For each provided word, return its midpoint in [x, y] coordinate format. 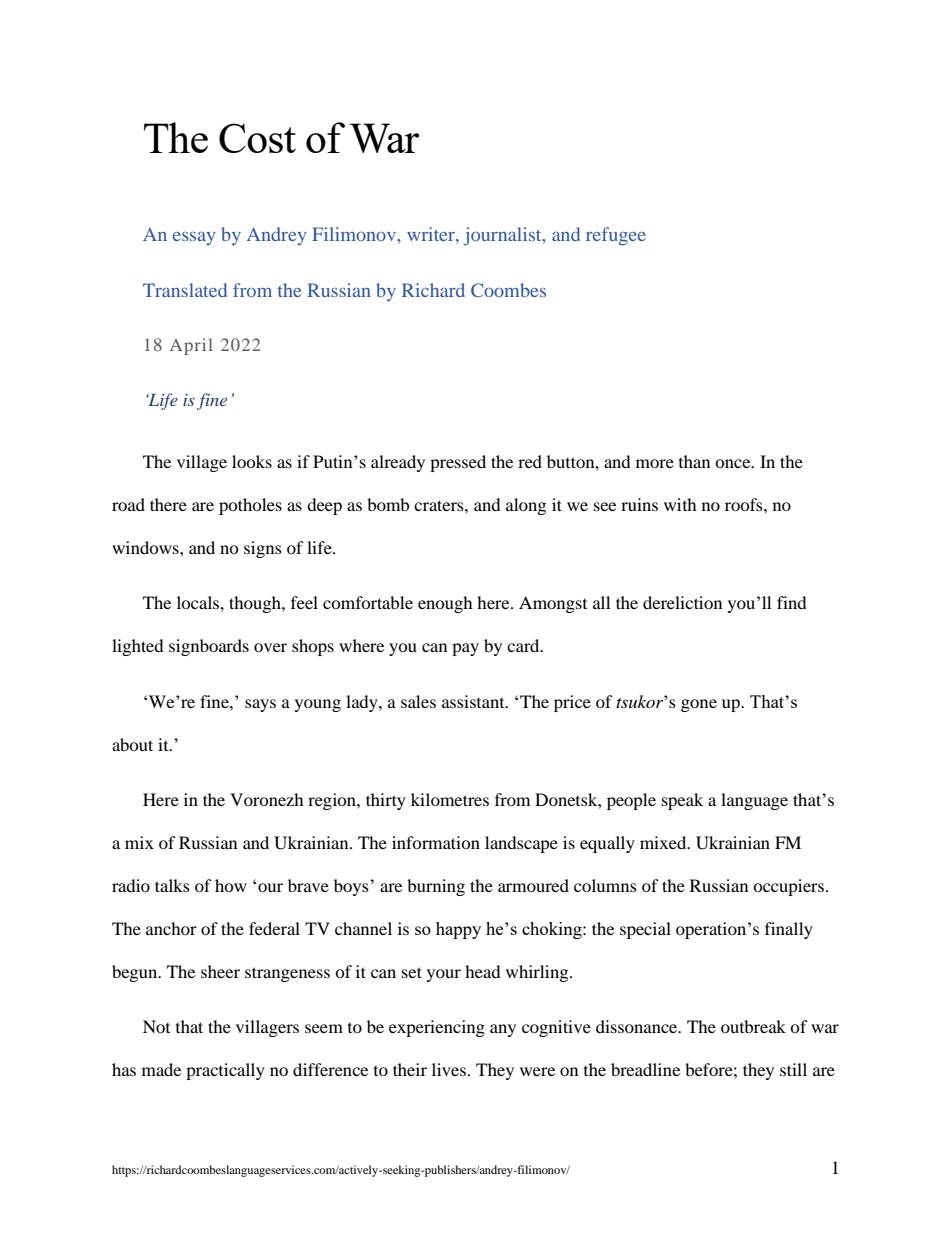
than [694, 461]
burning [436, 887]
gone [699, 705]
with [680, 504]
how [231, 885]
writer [432, 234]
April [191, 346]
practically [225, 1071]
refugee [616, 236]
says [260, 705]
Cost [257, 138]
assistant [474, 701]
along [526, 506]
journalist [503, 236]
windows [146, 547]
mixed [664, 842]
